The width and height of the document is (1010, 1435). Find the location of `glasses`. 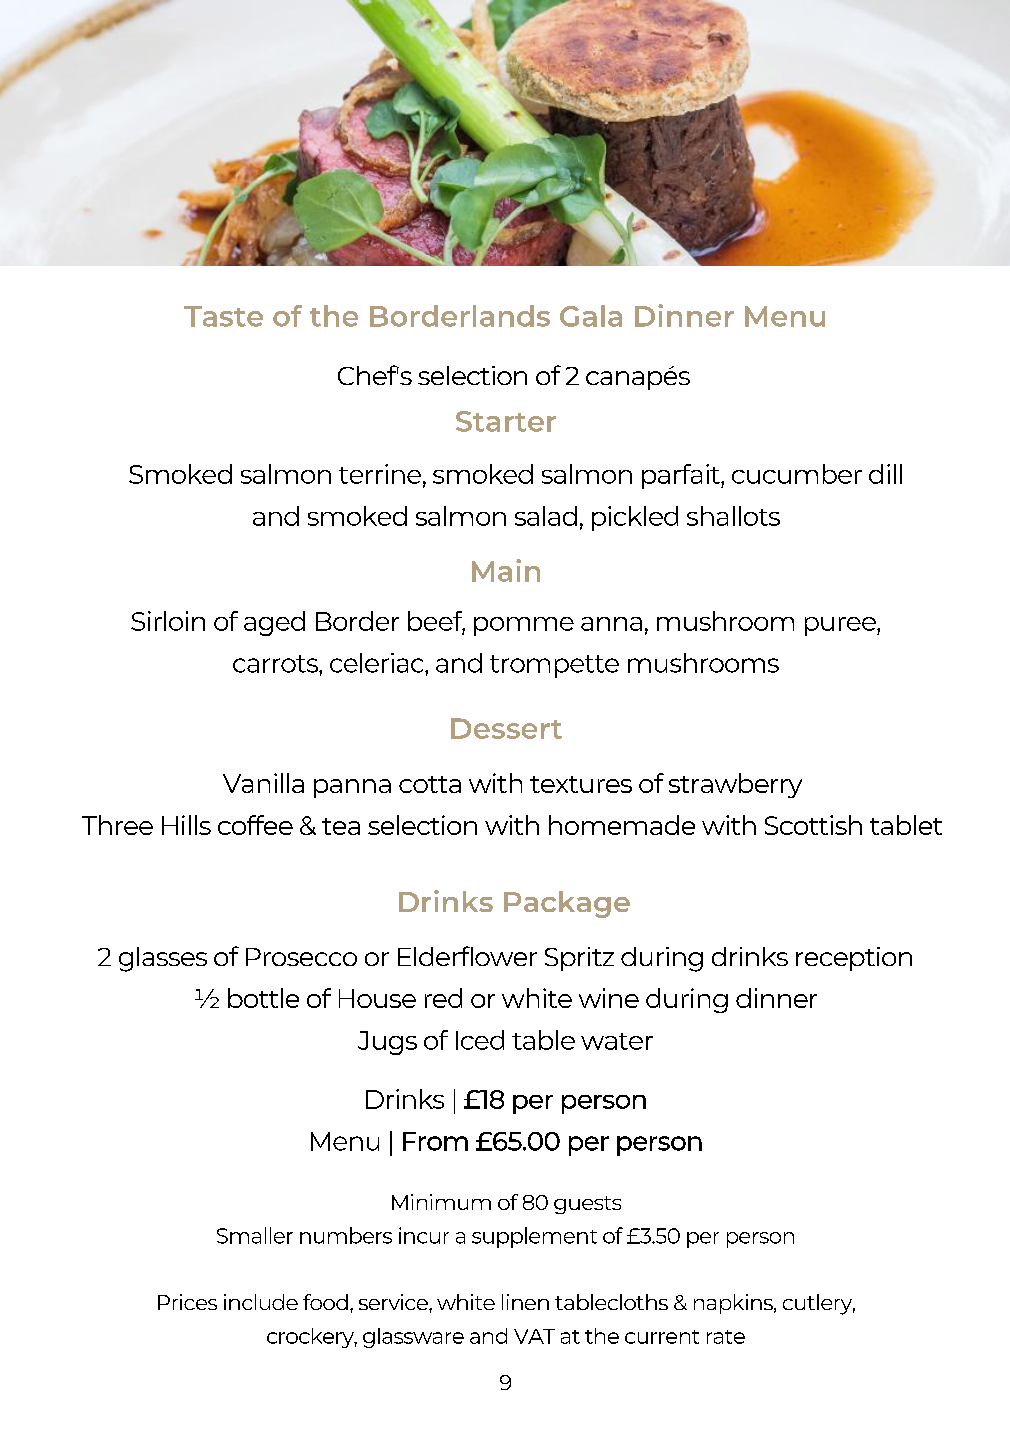

glasses is located at coordinates (163, 959).
